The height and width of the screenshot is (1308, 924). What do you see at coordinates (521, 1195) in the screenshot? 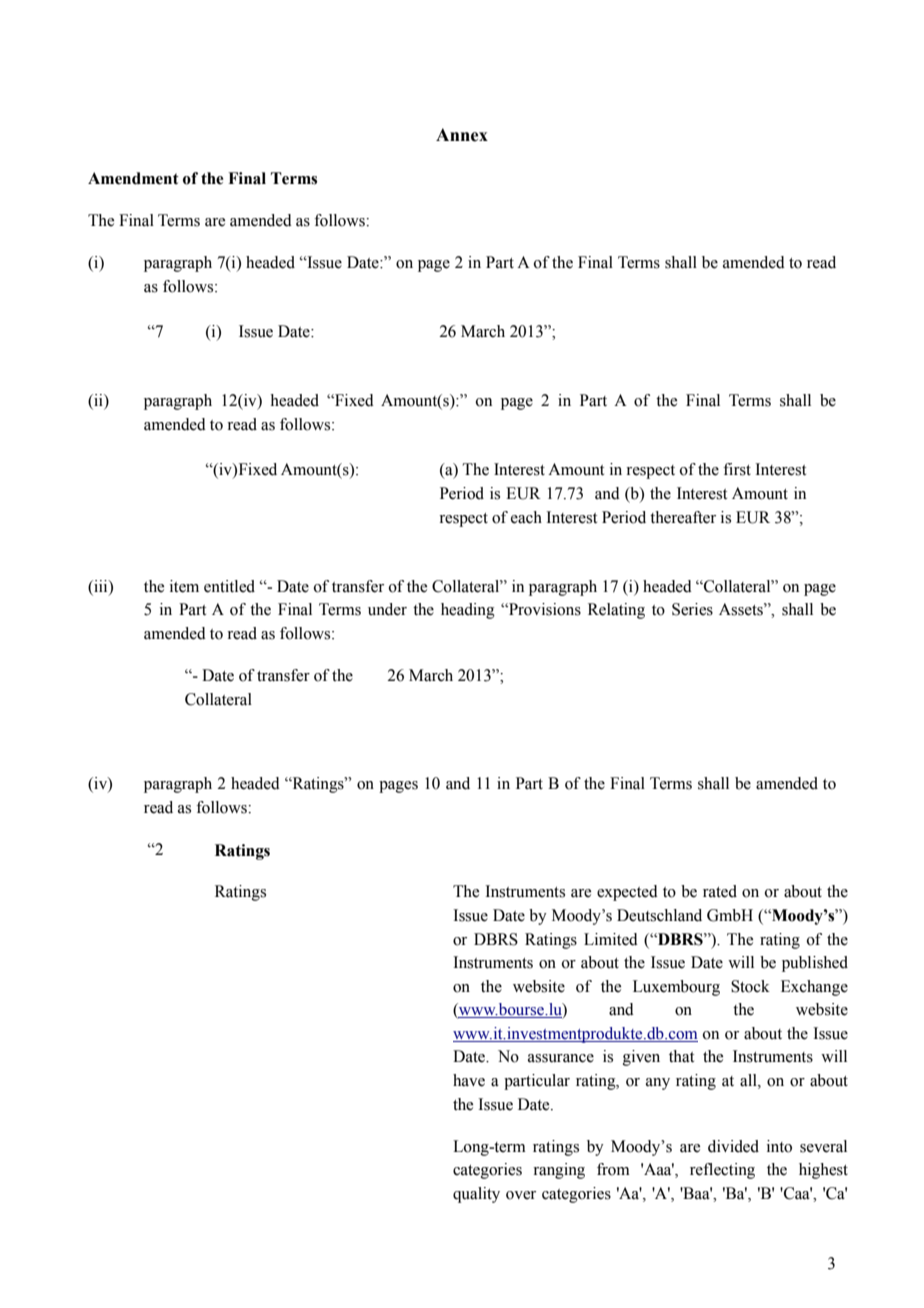
I see `over` at bounding box center [521, 1195].
